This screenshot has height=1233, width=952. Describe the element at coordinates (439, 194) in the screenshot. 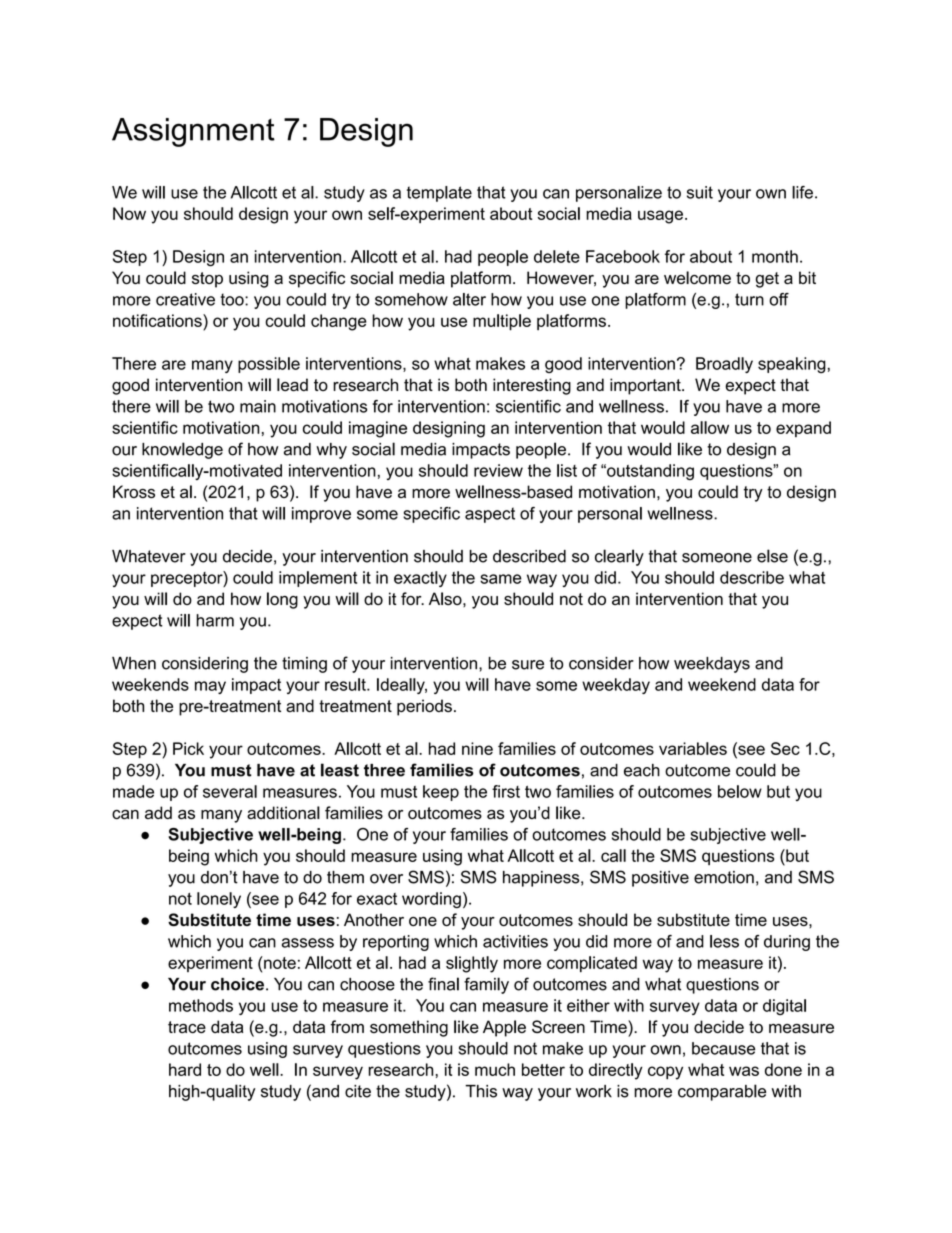

I see `template` at that location.
